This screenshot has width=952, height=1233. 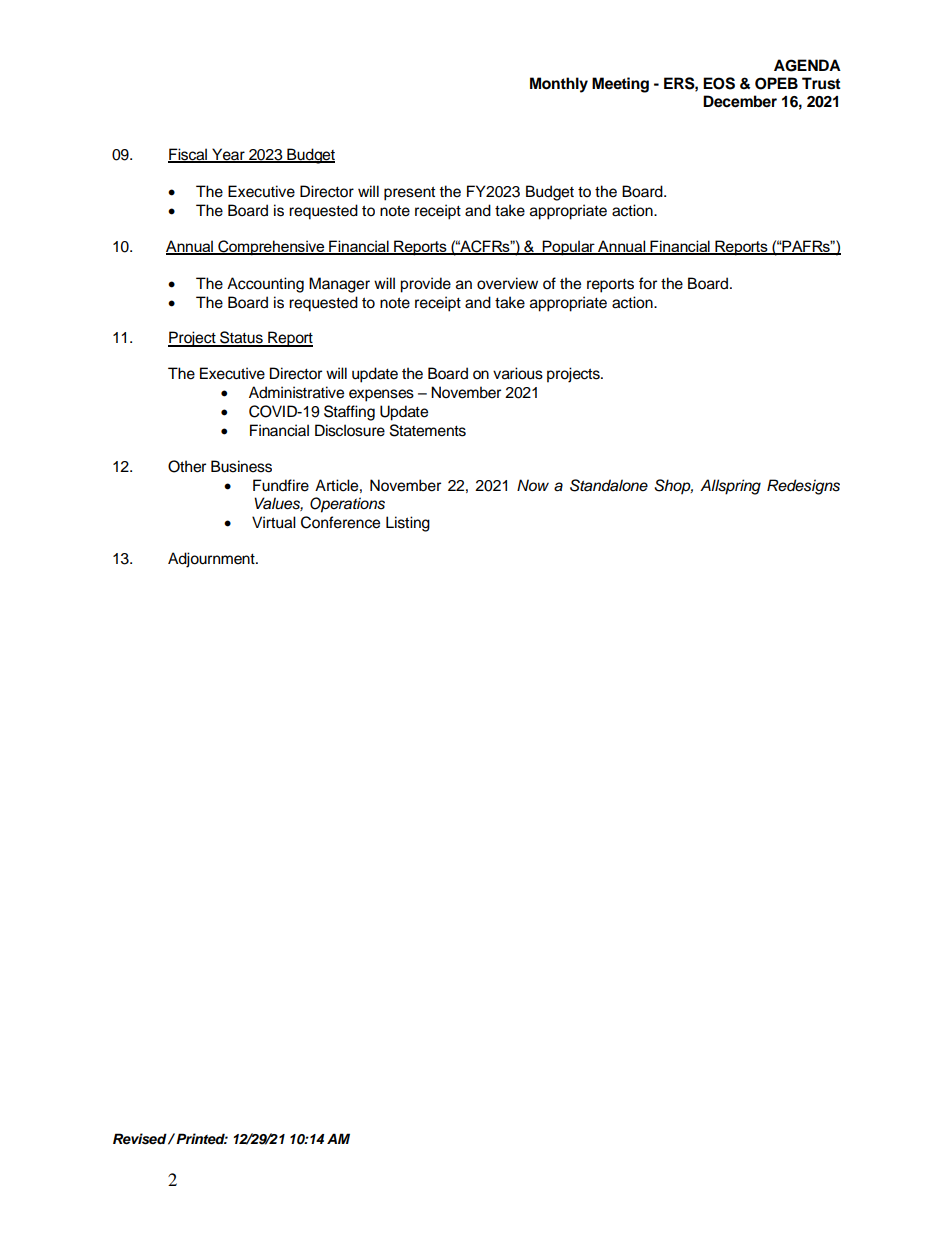 I want to click on Year, so click(x=228, y=155).
